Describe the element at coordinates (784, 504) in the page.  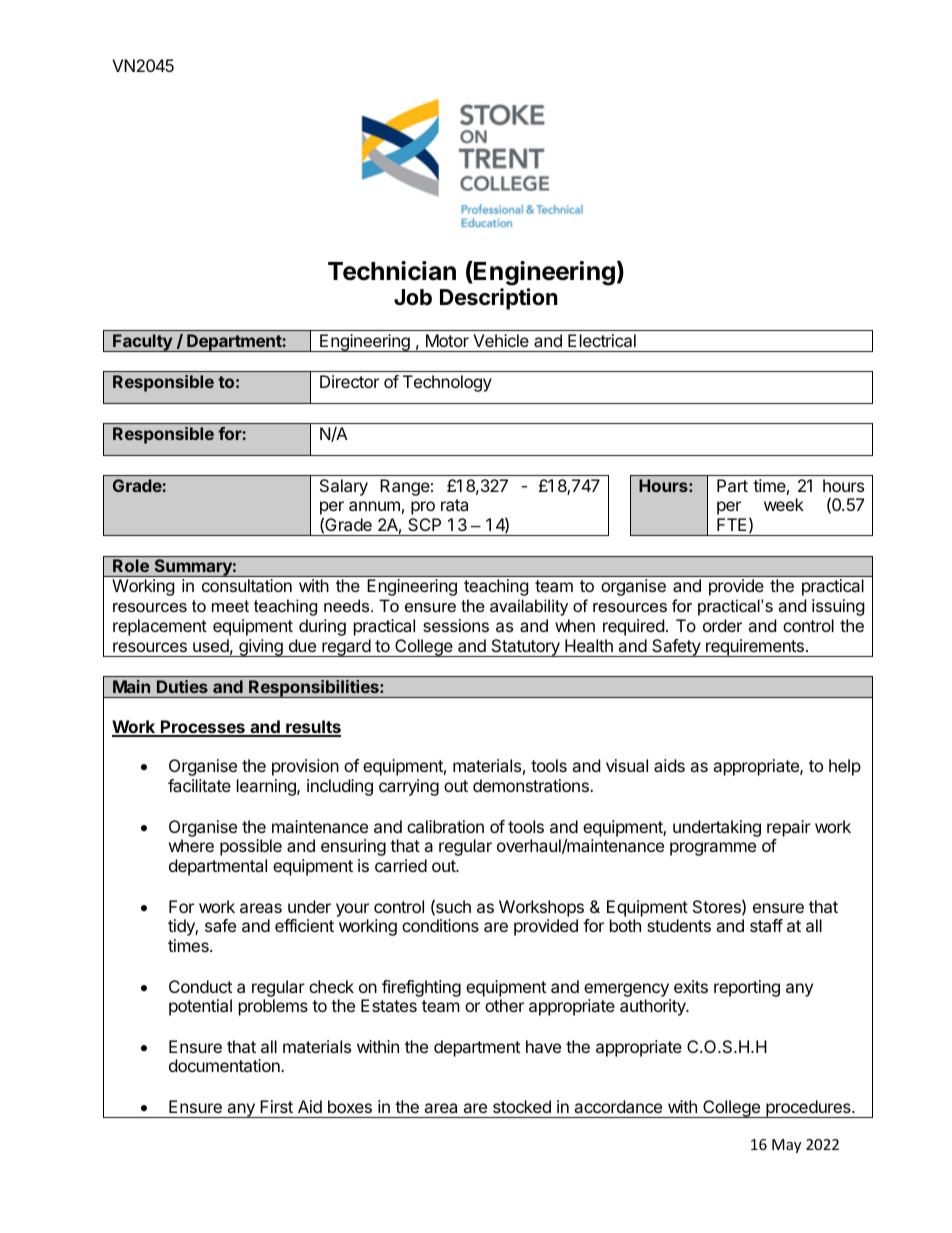
I see `week` at that location.
